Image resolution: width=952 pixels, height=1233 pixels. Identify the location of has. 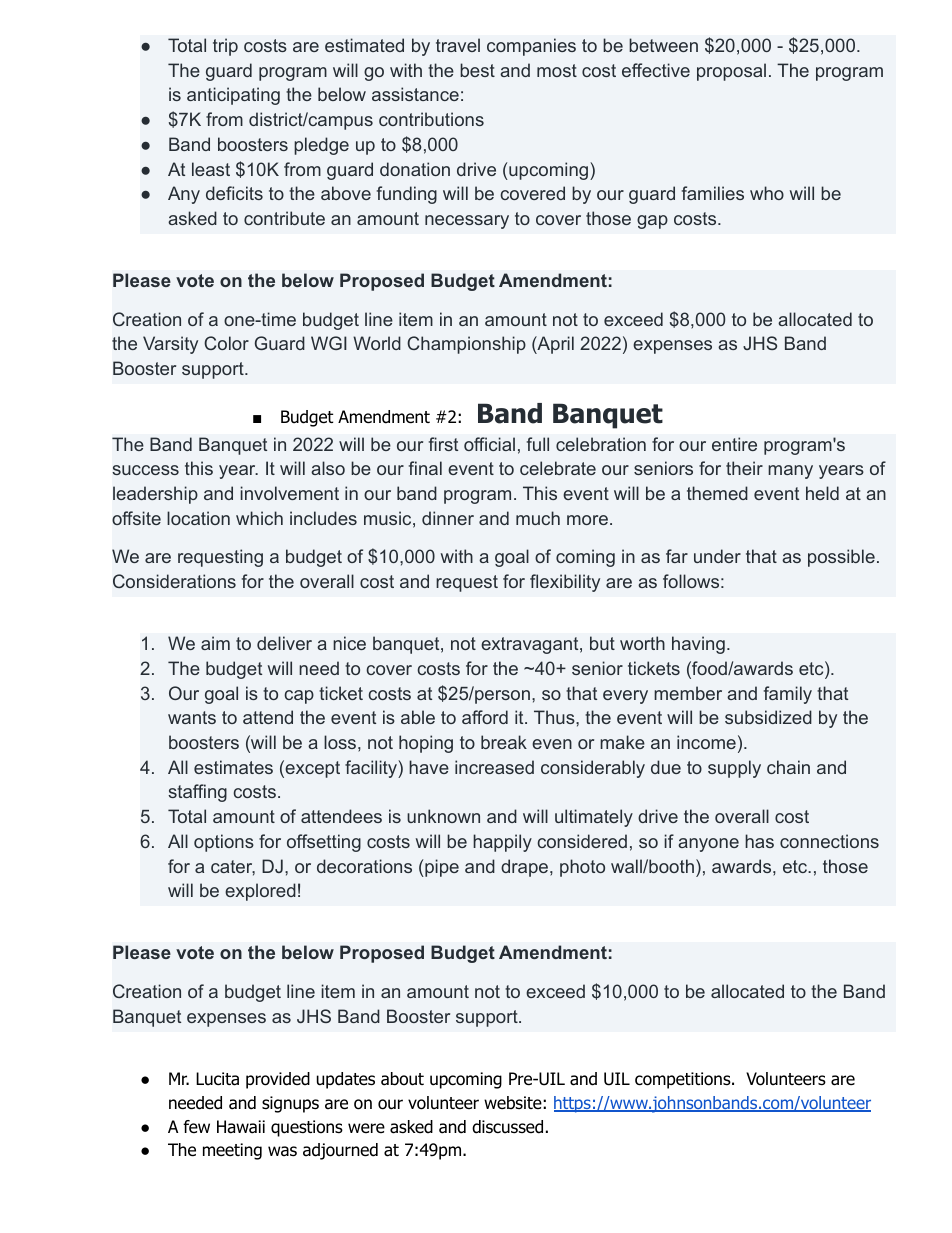
(759, 841).
